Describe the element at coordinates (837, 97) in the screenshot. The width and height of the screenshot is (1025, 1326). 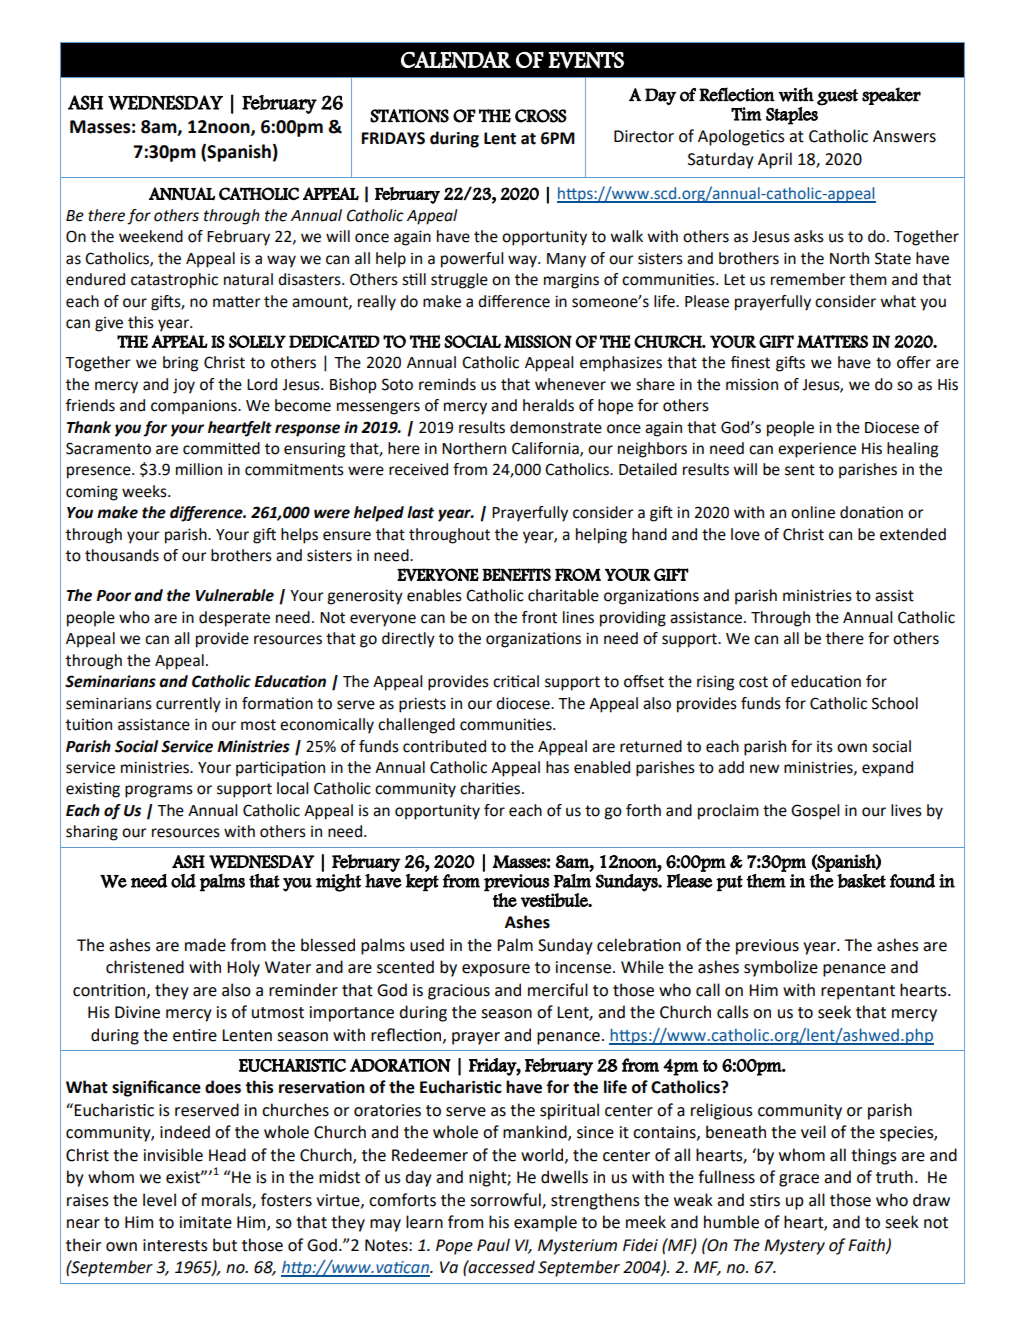
I see `guest` at that location.
